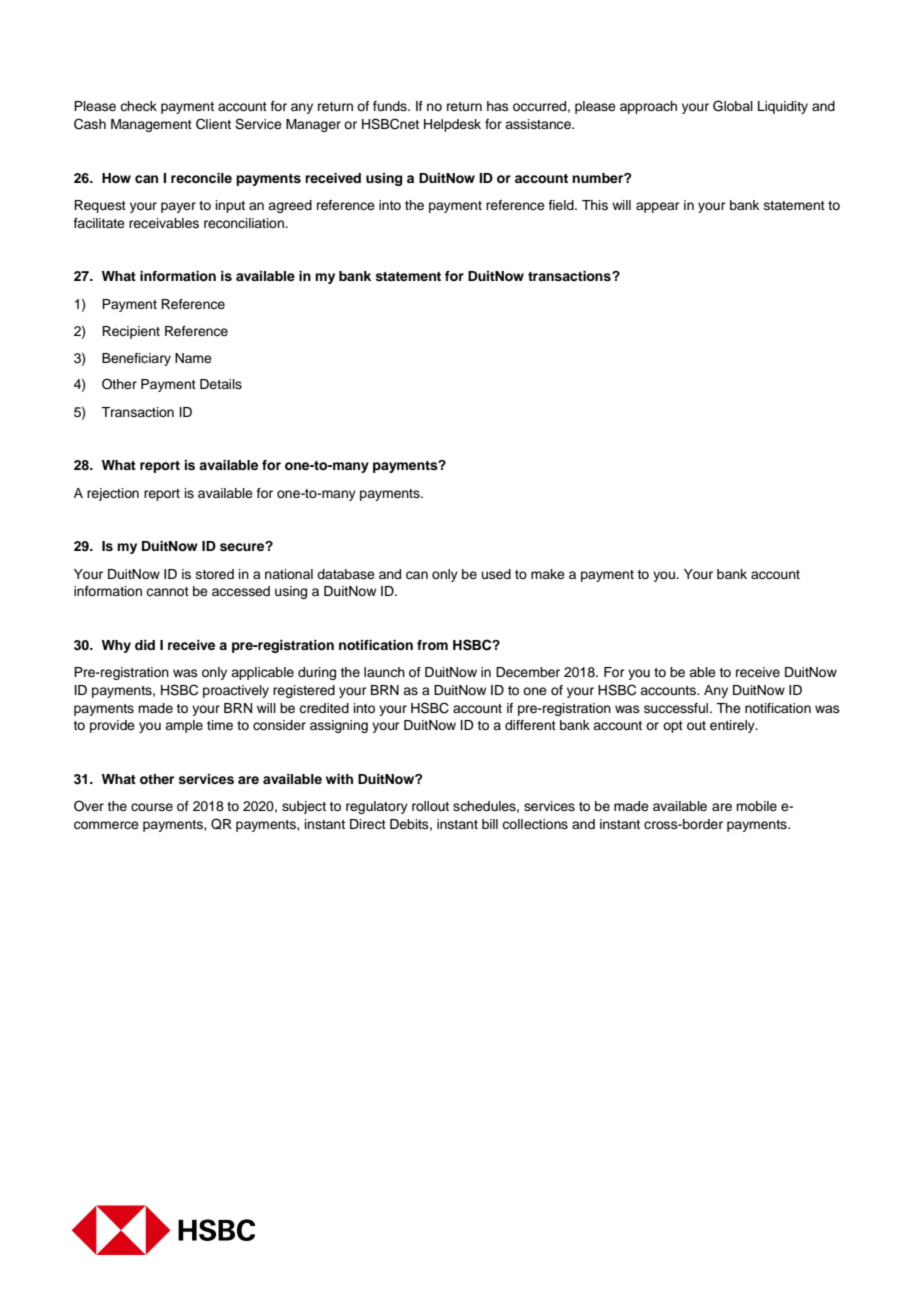 The image size is (924, 1307). I want to click on used, so click(496, 574).
